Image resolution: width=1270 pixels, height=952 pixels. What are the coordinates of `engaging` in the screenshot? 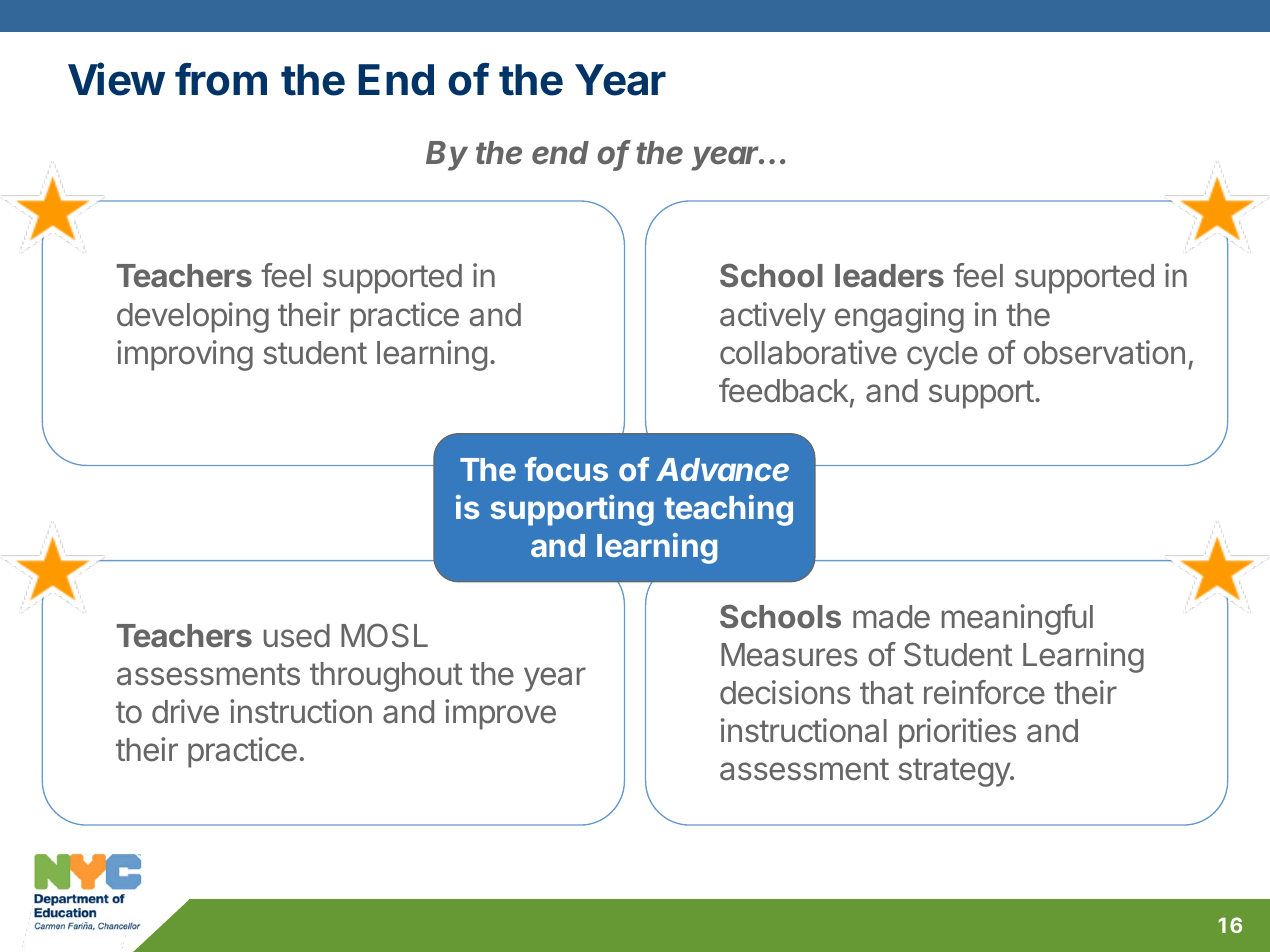 It's located at (899, 317).
